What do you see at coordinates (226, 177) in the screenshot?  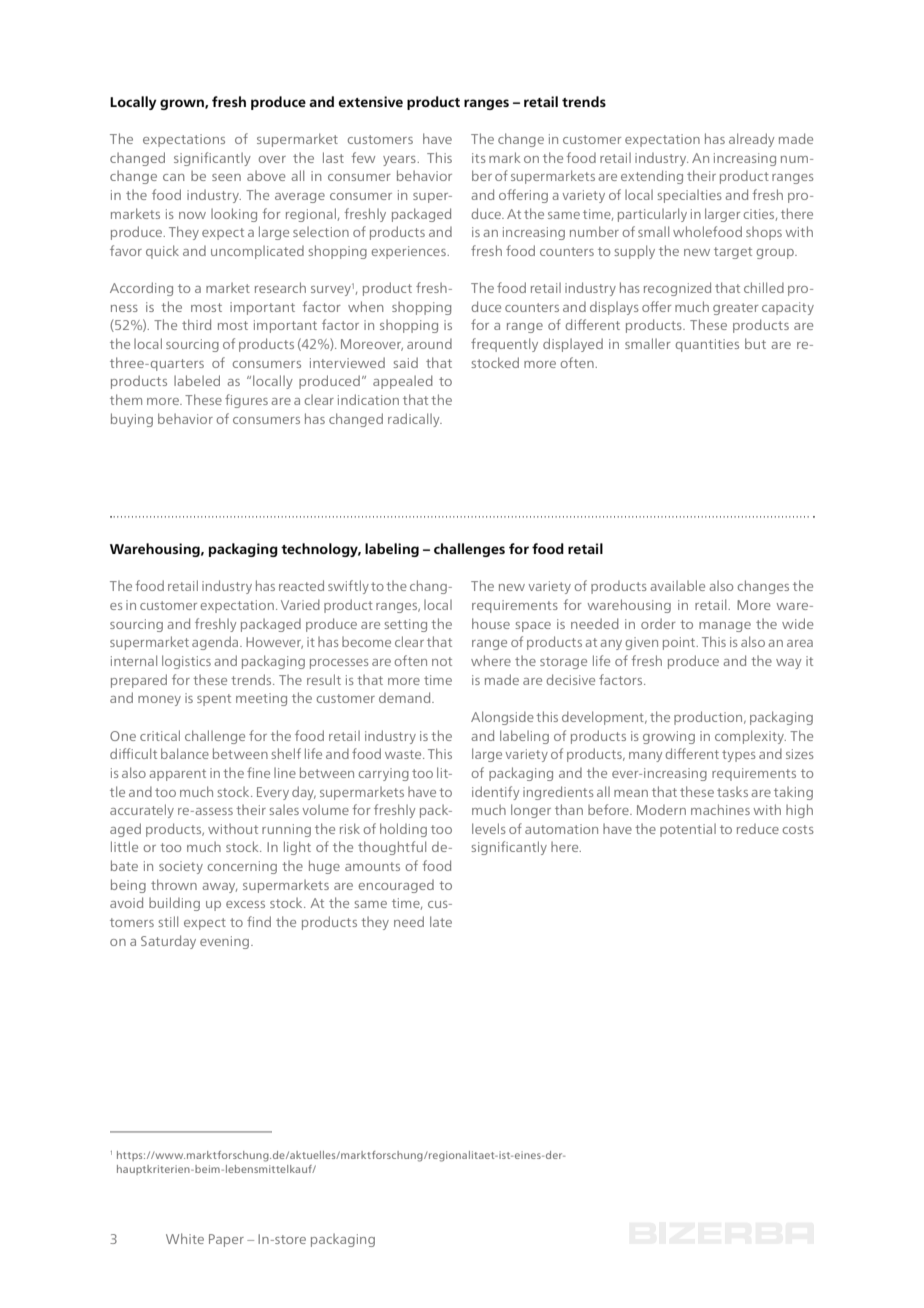 I see `seen` at bounding box center [226, 177].
